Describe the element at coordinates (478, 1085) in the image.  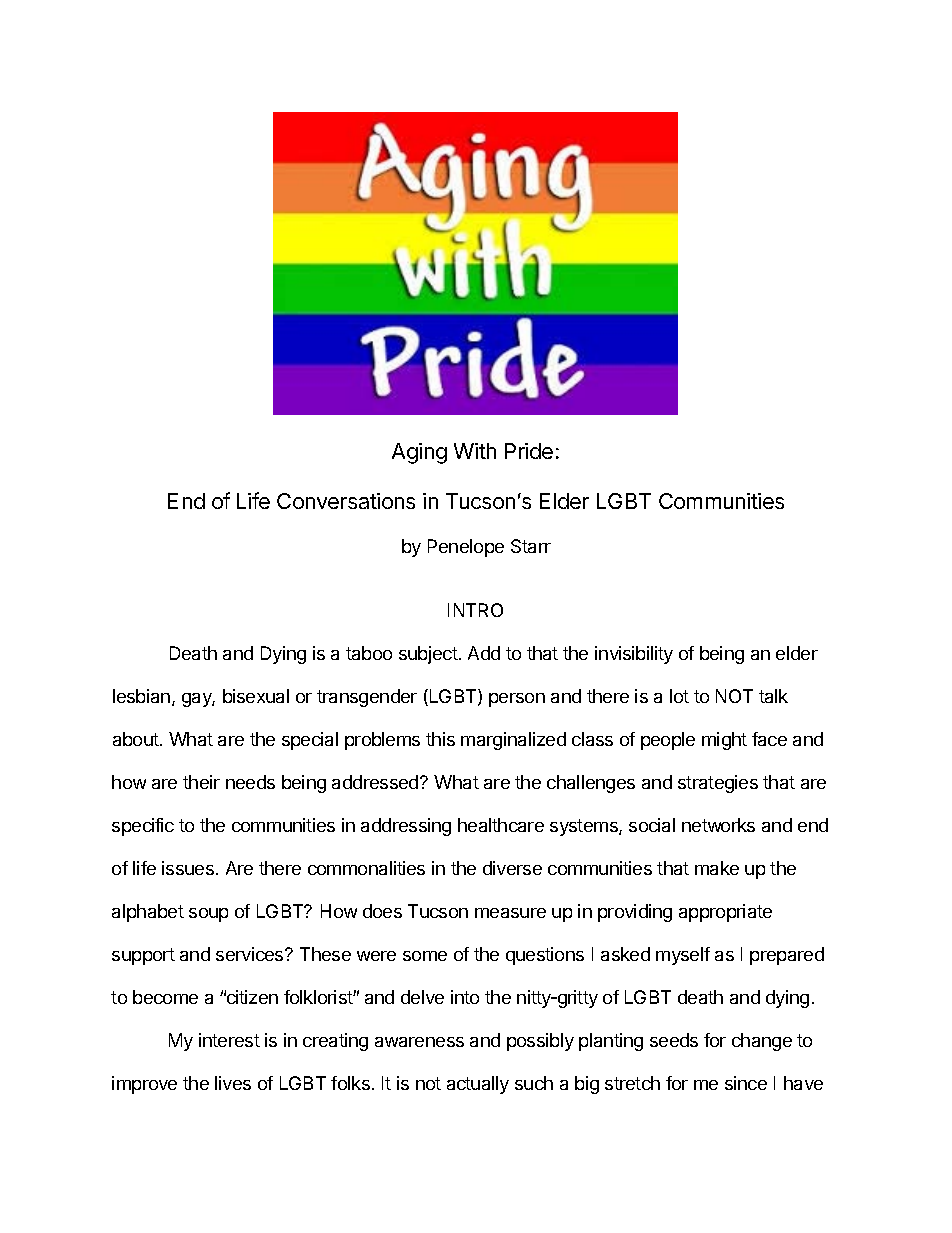
I see `actually` at that location.
